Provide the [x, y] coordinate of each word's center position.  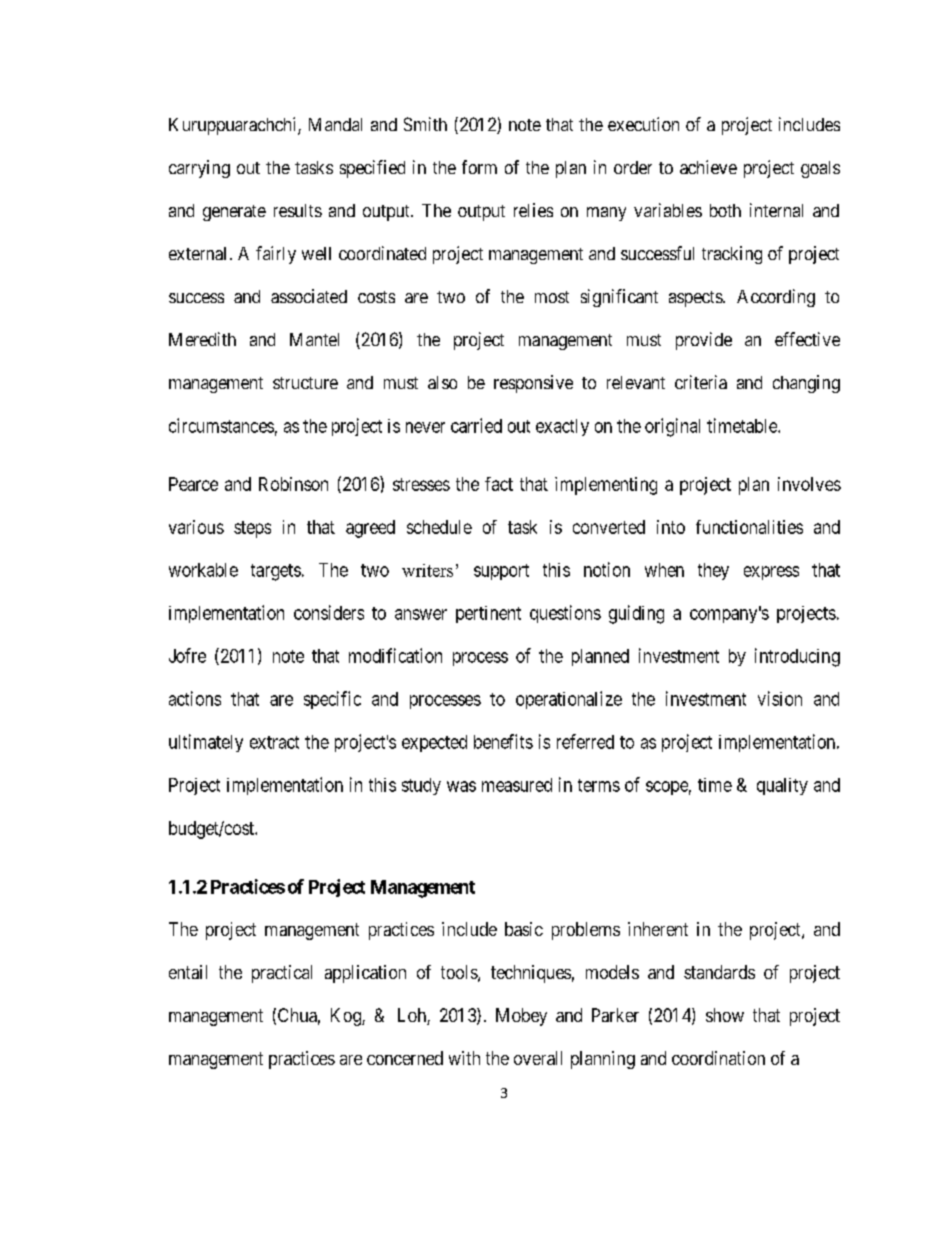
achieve [708, 167]
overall [538, 1058]
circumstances [221, 425]
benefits [503, 741]
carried [476, 425]
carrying [199, 169]
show [725, 1015]
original [672, 427]
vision [780, 698]
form [479, 167]
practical [282, 974]
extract [274, 742]
